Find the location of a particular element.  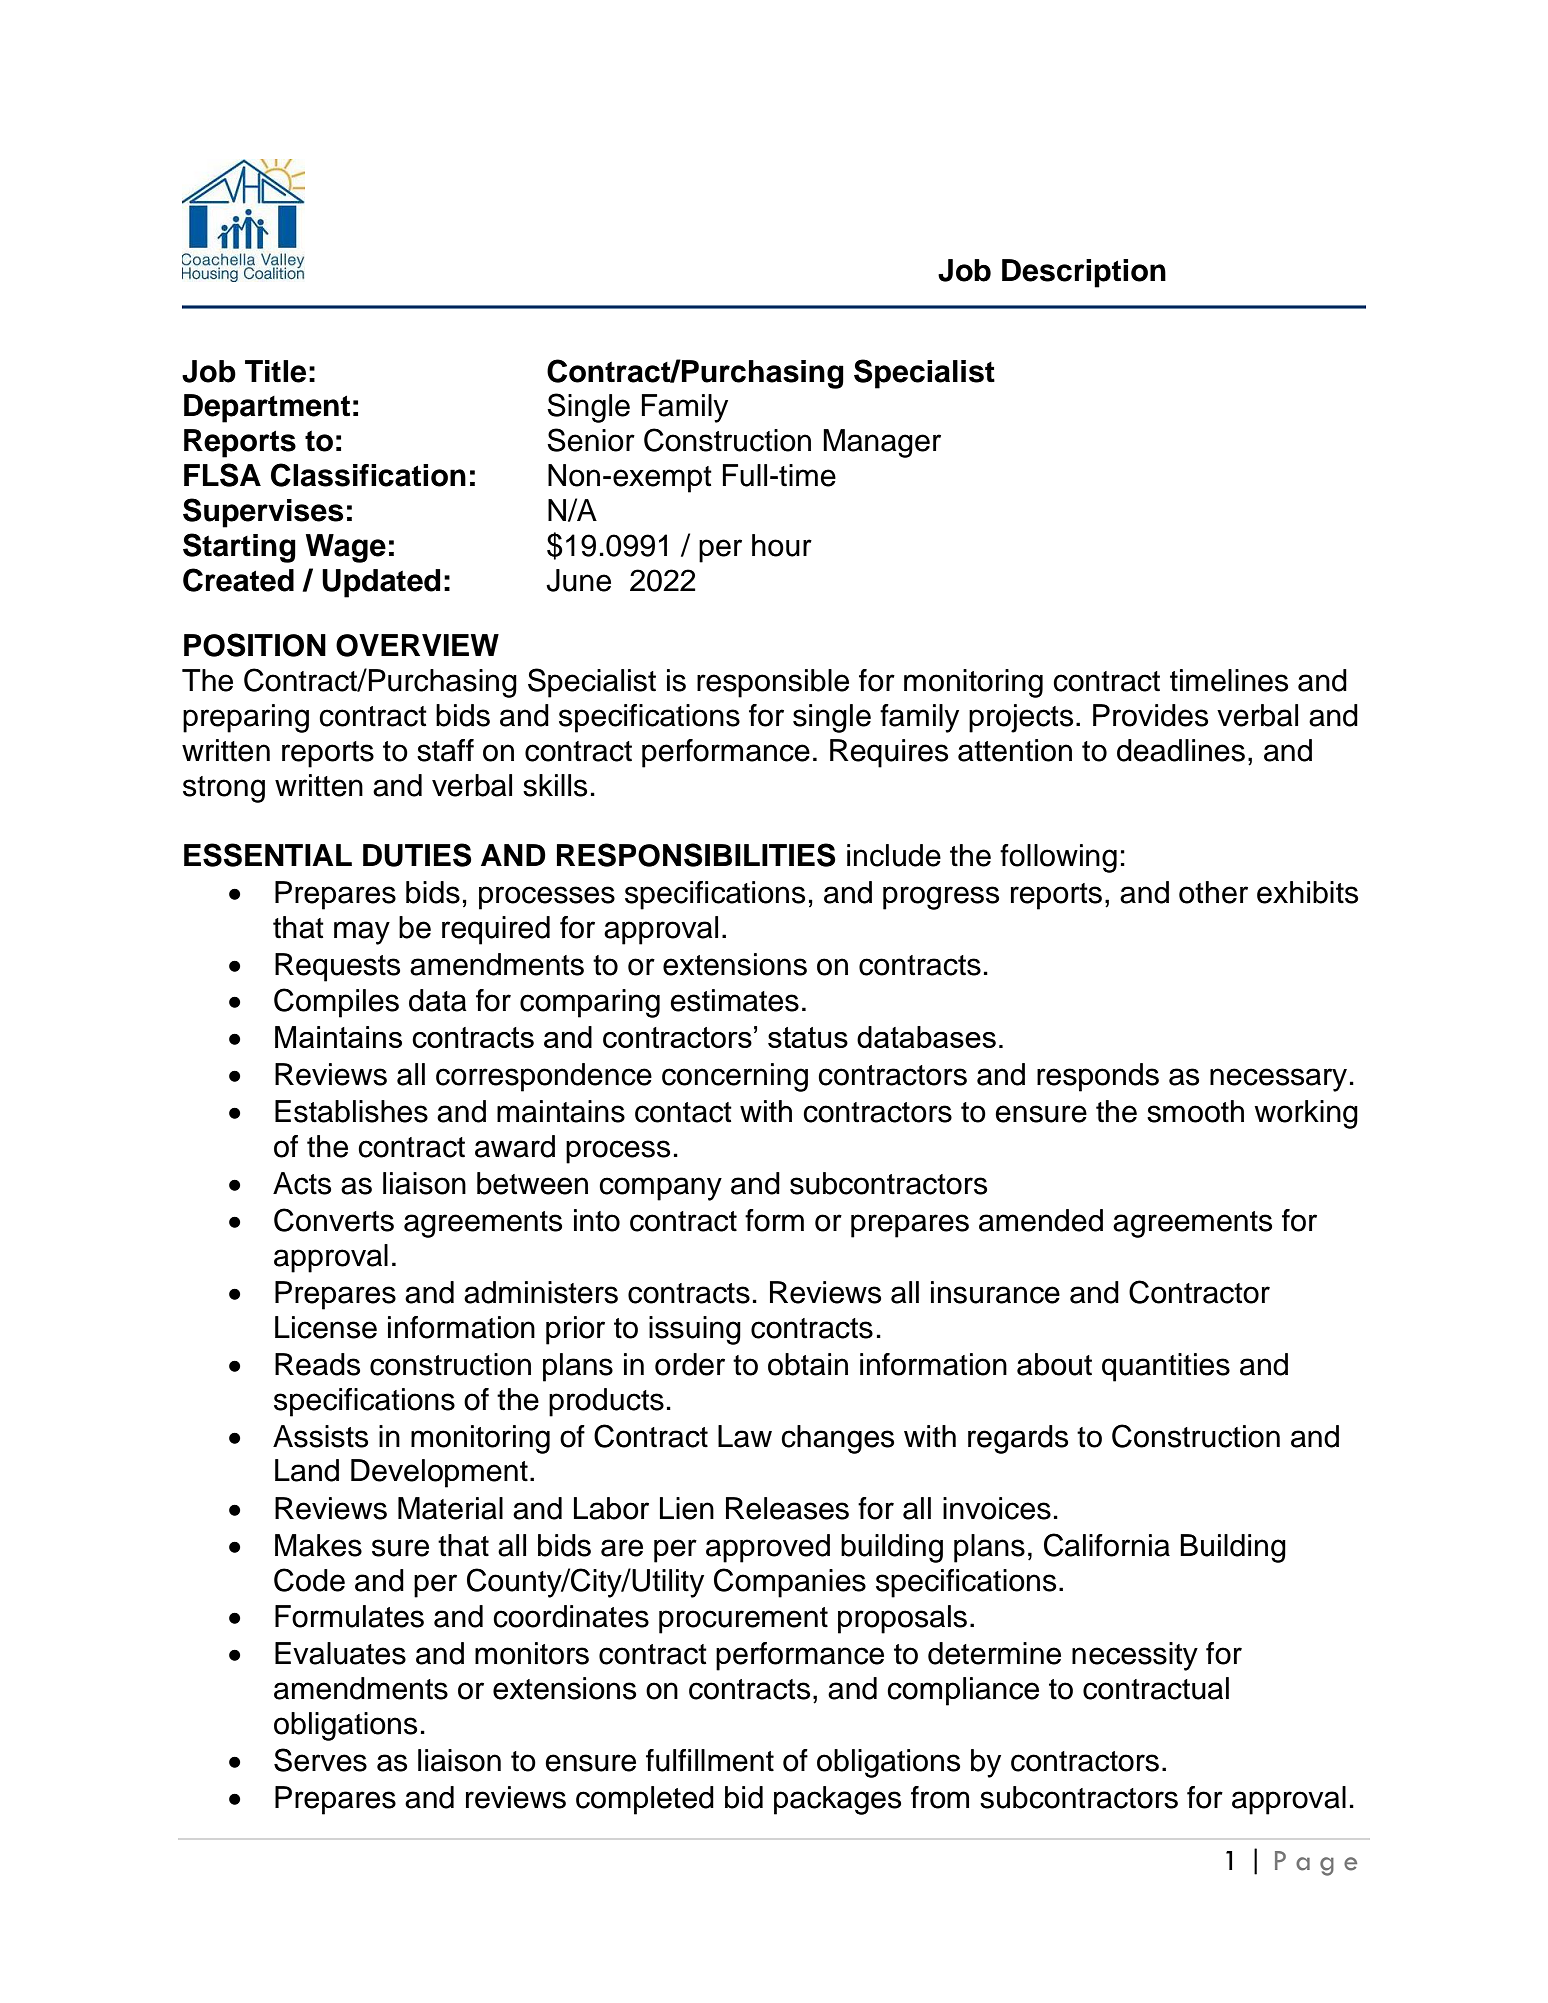

Manager is located at coordinates (882, 443).
